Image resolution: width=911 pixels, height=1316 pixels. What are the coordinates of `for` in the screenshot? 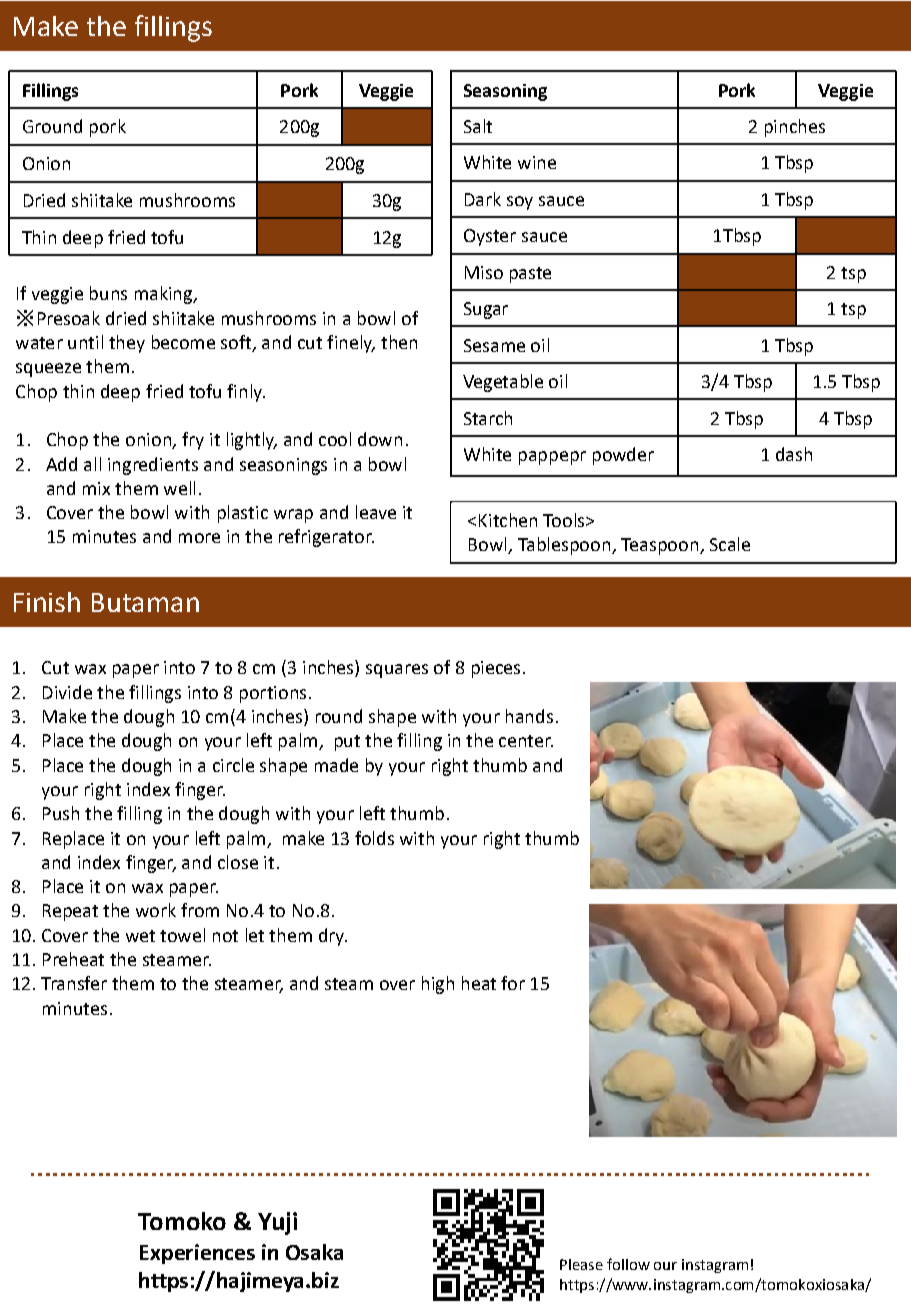 It's located at (513, 983).
